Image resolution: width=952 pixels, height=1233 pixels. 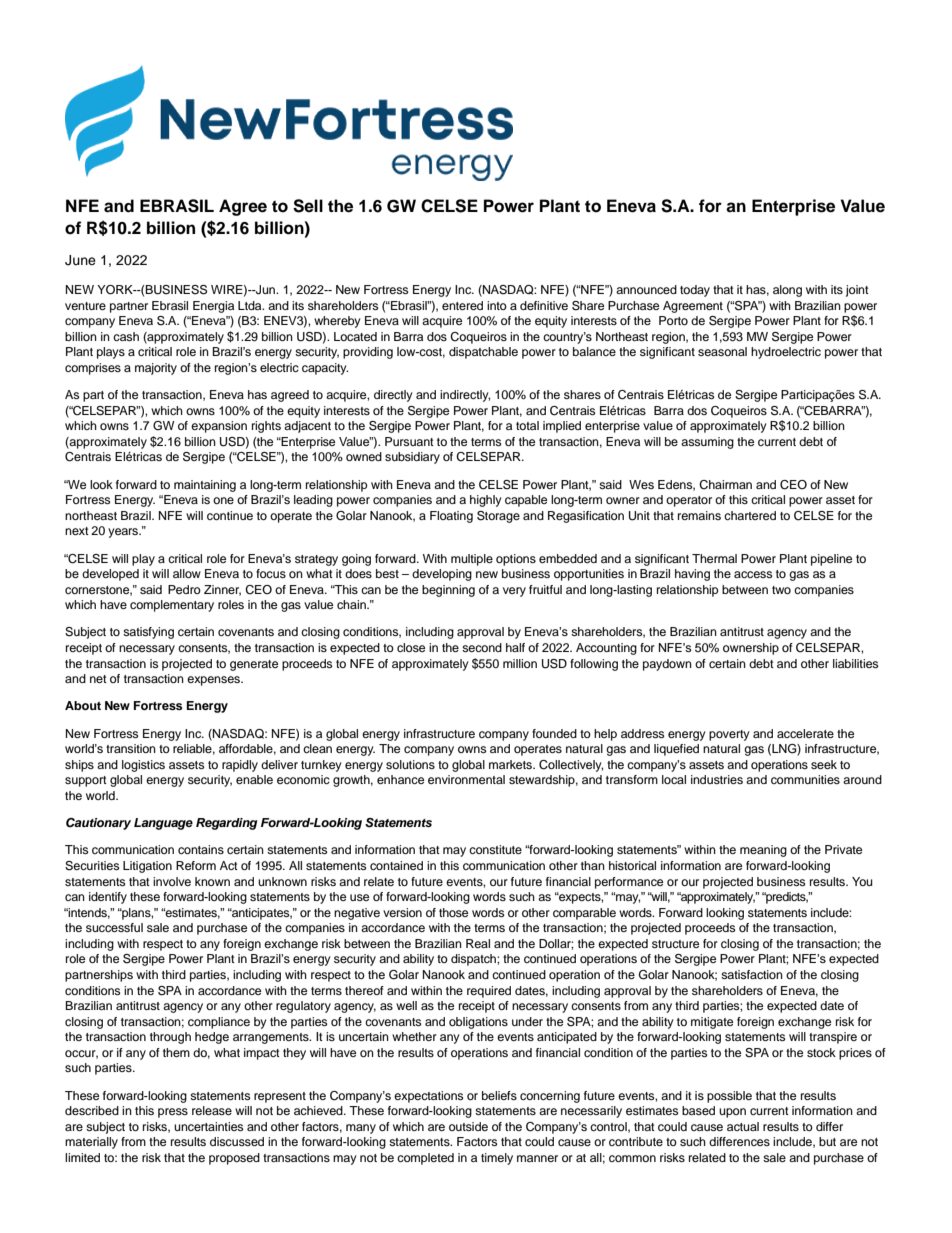 What do you see at coordinates (462, 305) in the page?
I see `entered` at bounding box center [462, 305].
